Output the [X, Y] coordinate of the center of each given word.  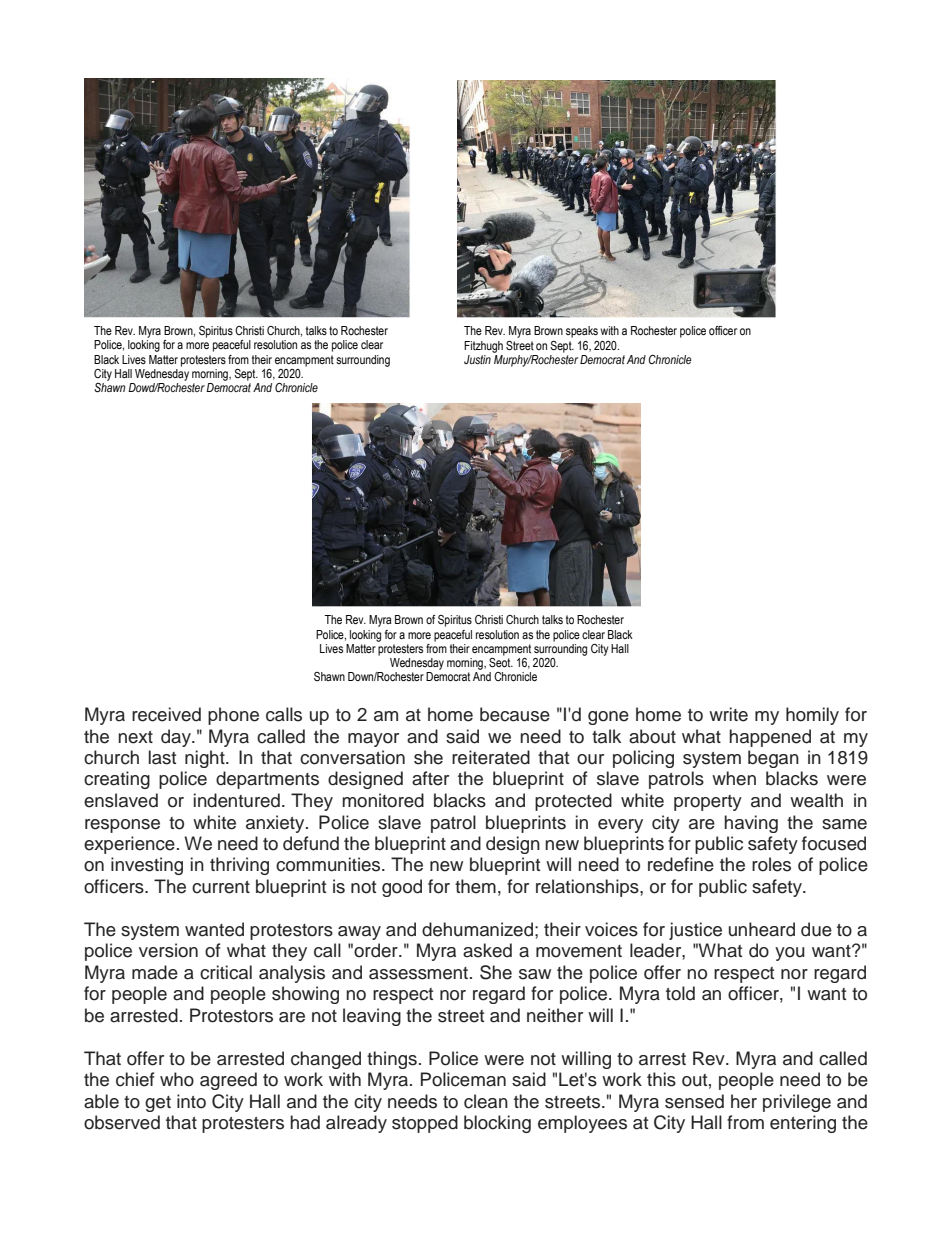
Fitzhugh [483, 347]
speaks [582, 332]
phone [233, 716]
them [475, 886]
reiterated [491, 757]
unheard [762, 929]
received [166, 714]
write [728, 714]
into [191, 1101]
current [221, 887]
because [515, 714]
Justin [477, 360]
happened [770, 738]
